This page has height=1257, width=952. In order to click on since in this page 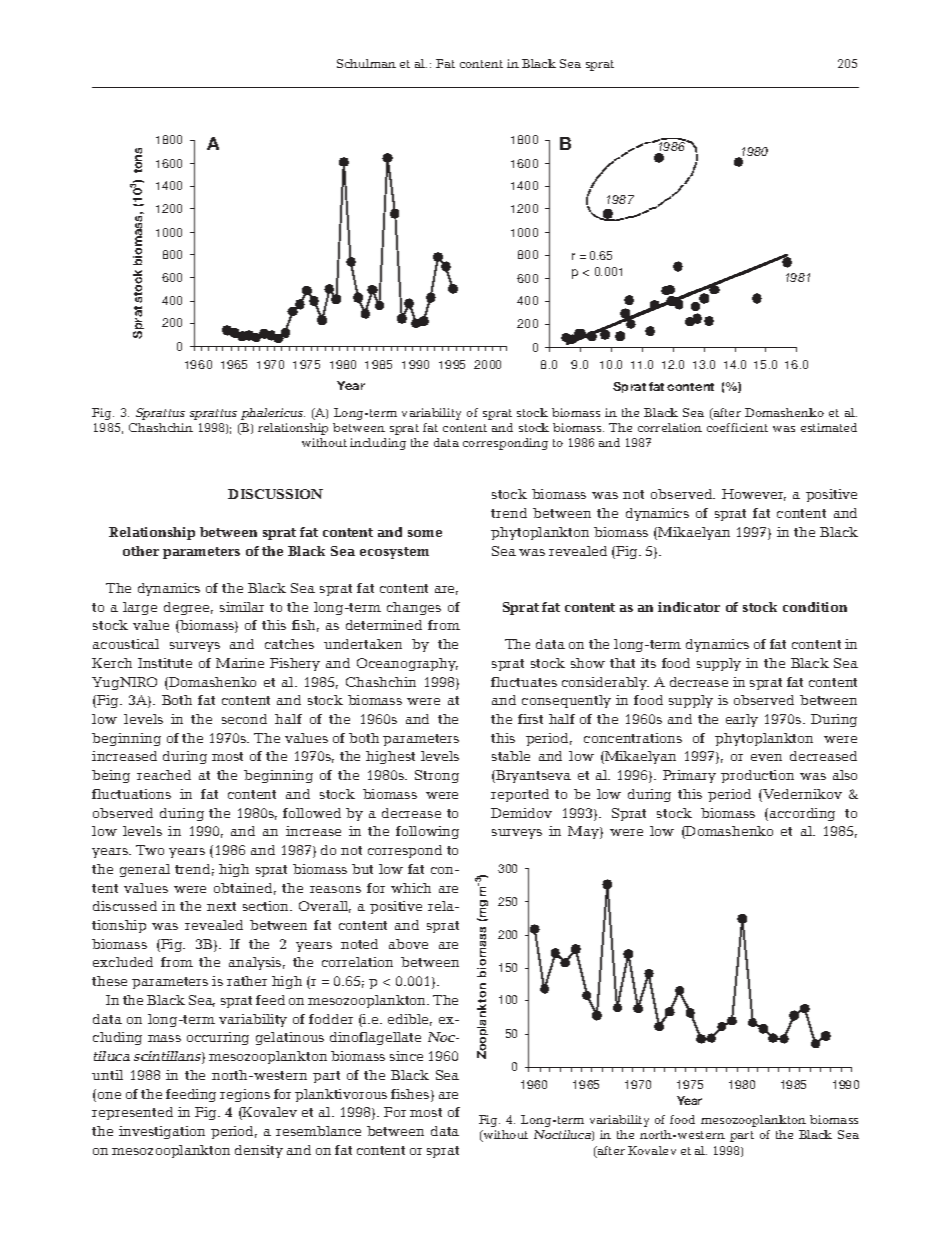, I will do `click(406, 1056)`.
